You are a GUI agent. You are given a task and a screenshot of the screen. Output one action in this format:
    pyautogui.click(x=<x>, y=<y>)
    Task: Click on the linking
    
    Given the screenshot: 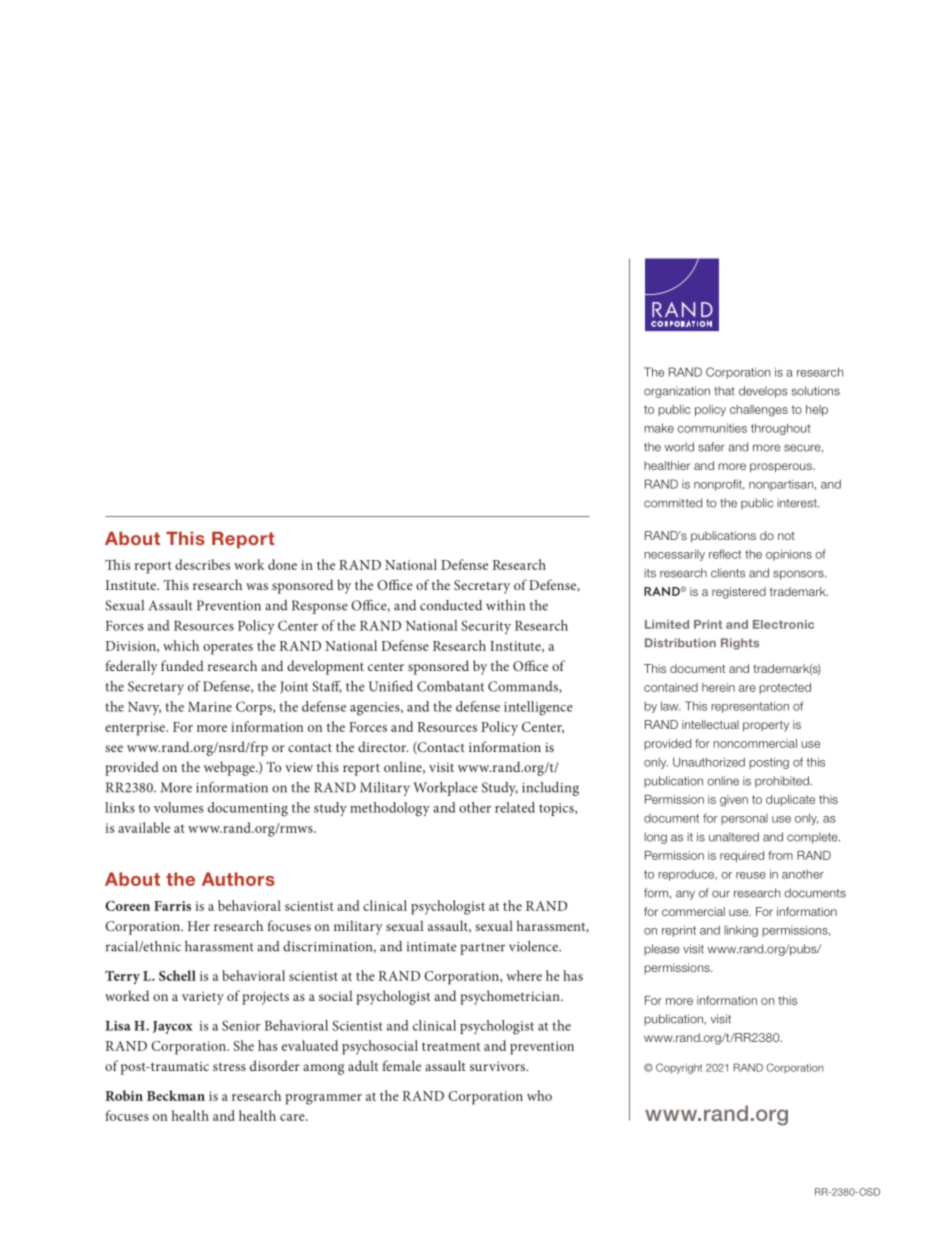 What is the action you would take?
    pyautogui.click(x=741, y=931)
